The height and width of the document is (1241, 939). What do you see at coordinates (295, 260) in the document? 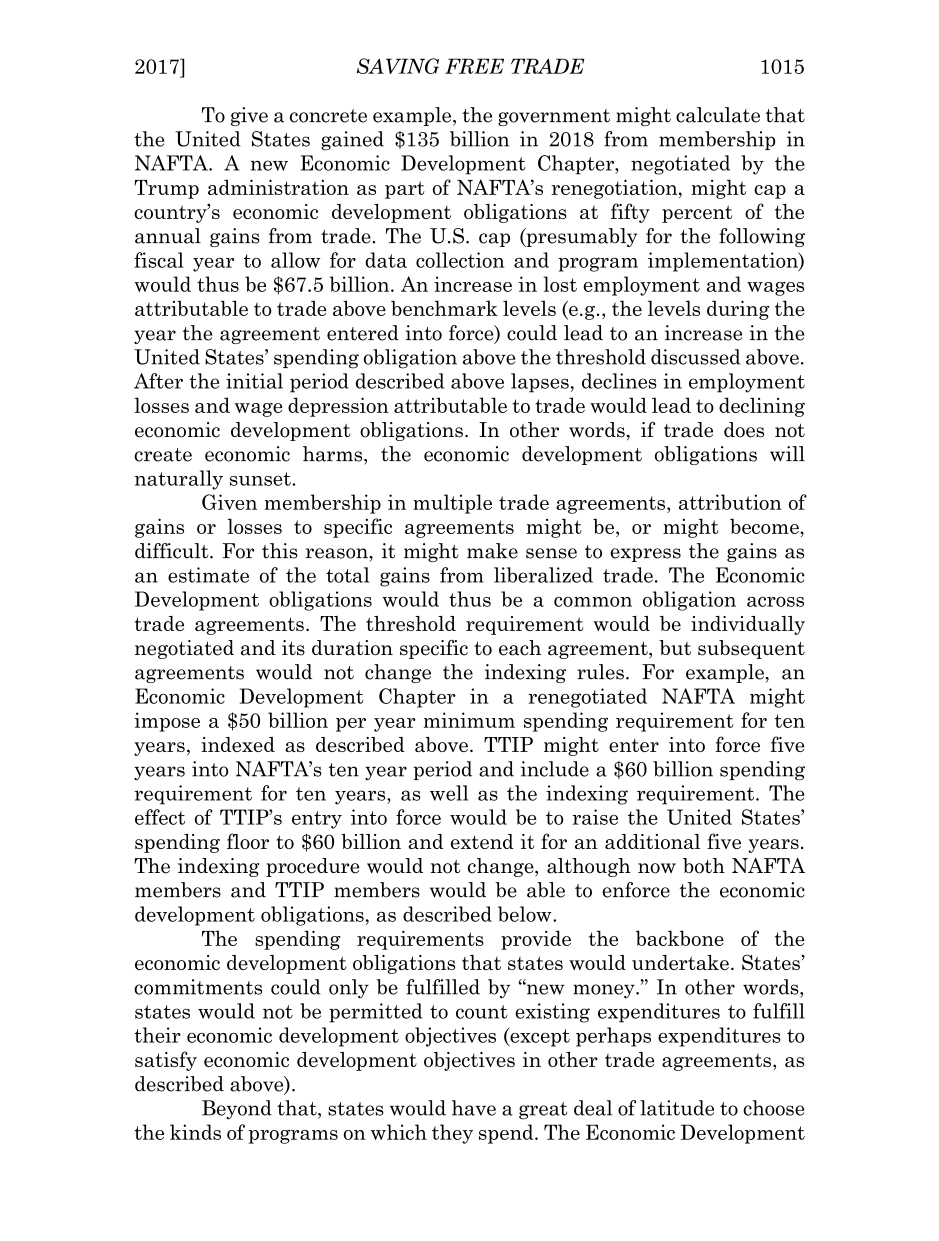
I see `allow` at bounding box center [295, 260].
